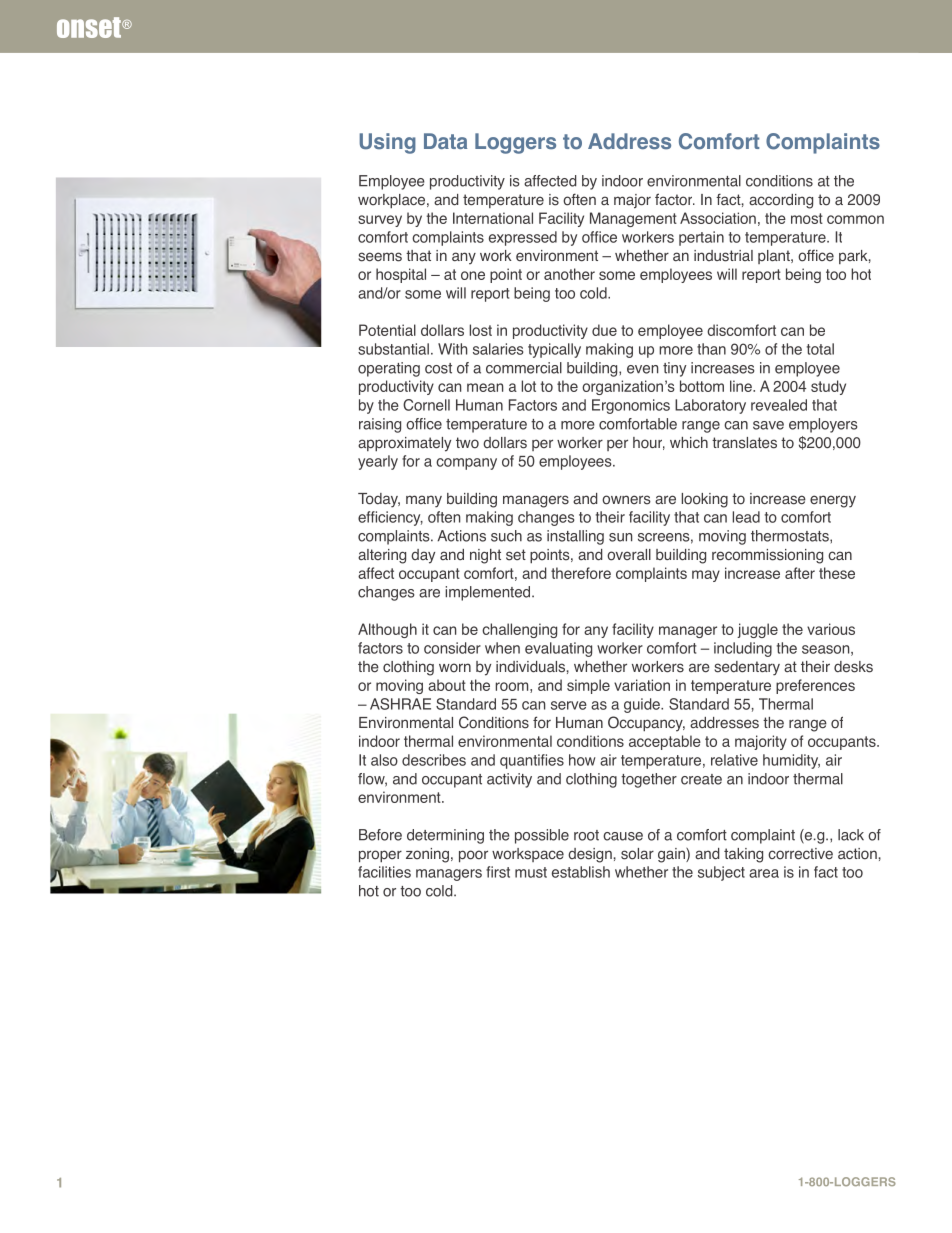 The height and width of the screenshot is (1233, 952). I want to click on energy, so click(833, 501).
